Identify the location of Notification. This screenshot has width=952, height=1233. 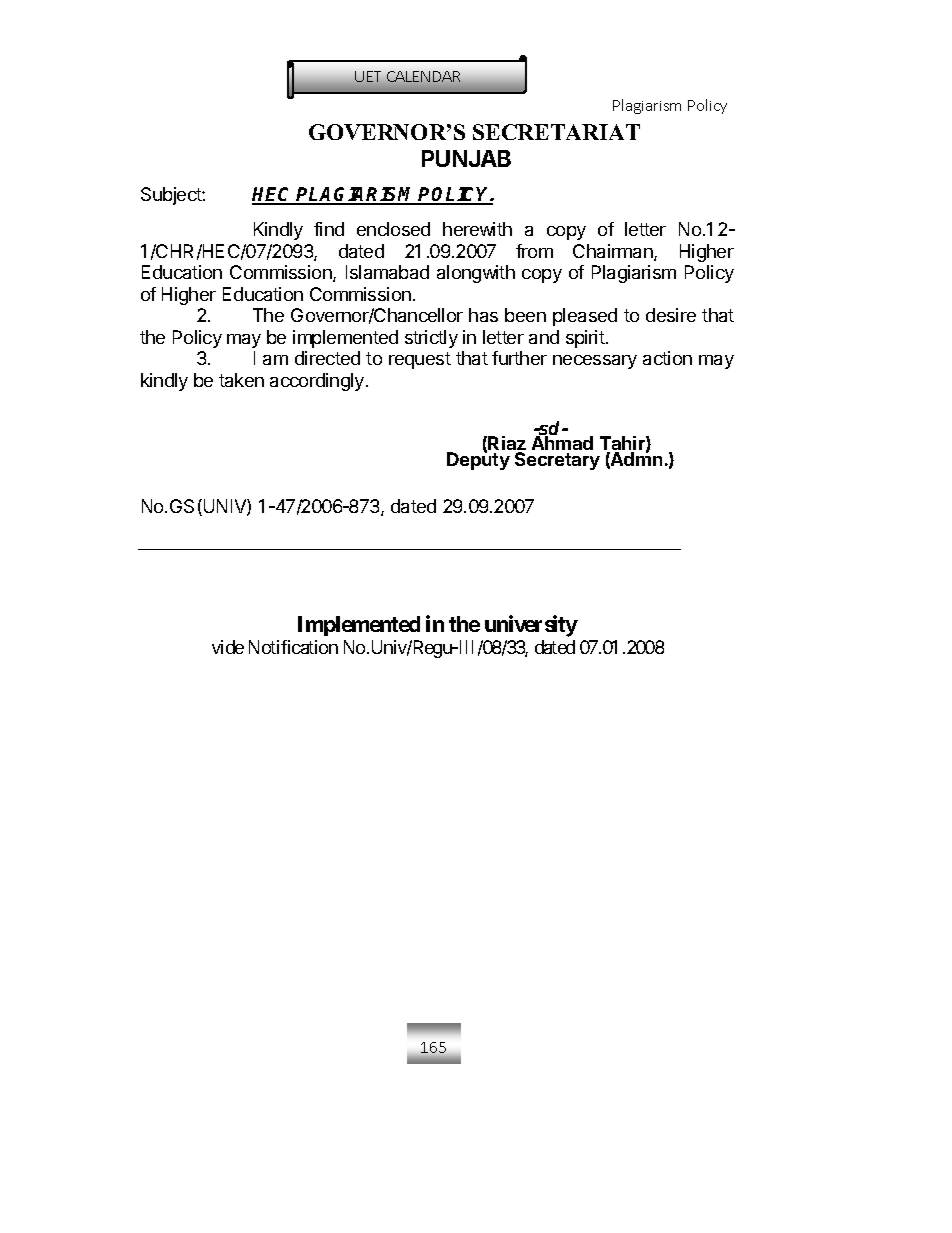
(293, 647).
